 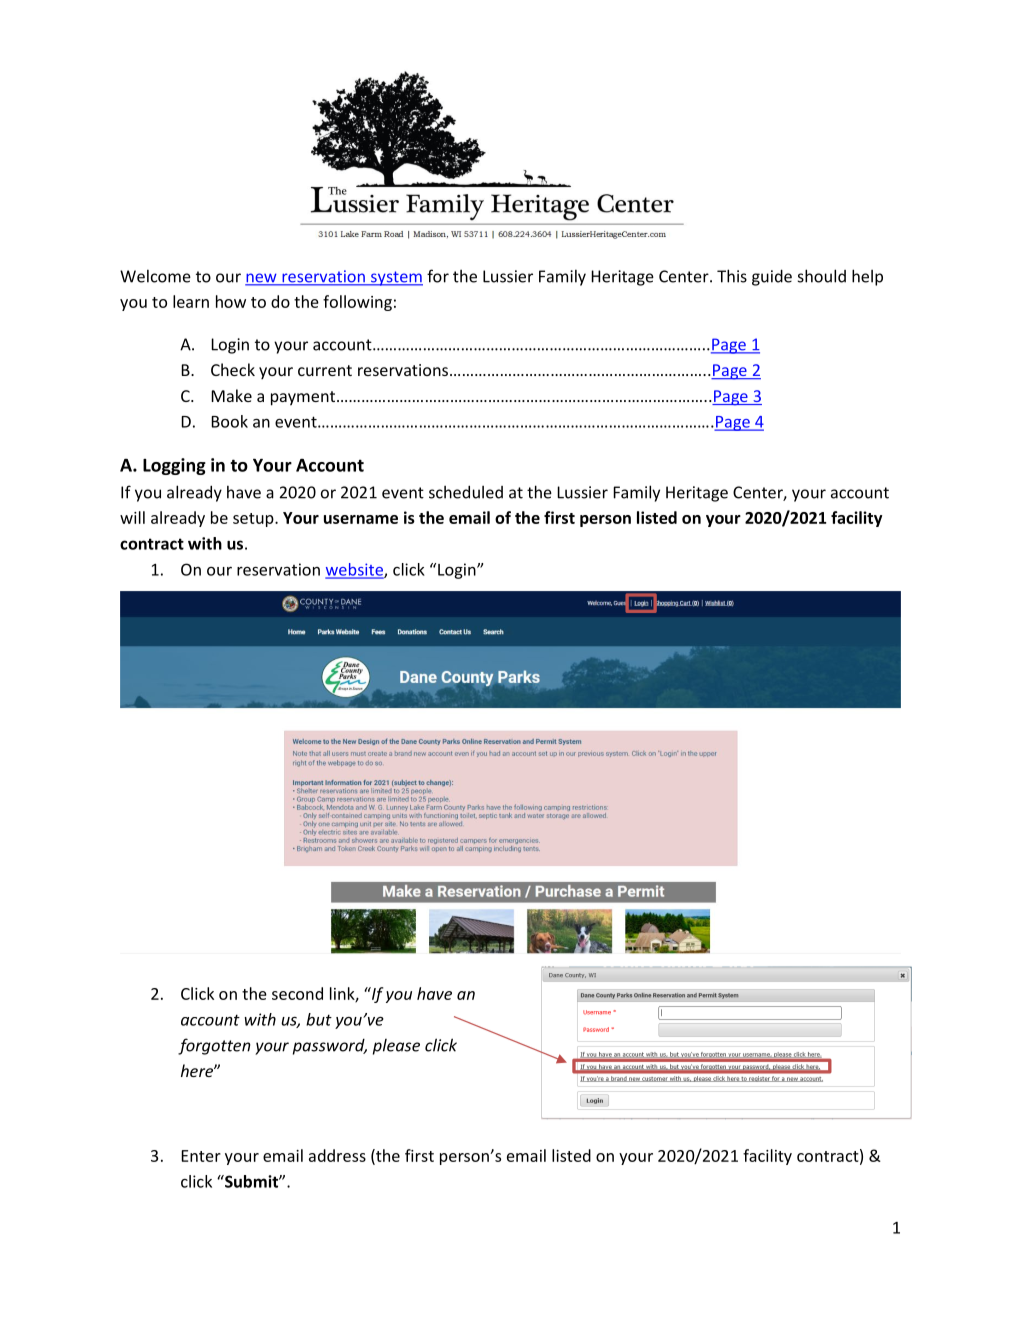 What do you see at coordinates (330, 1047) in the image?
I see `password` at bounding box center [330, 1047].
